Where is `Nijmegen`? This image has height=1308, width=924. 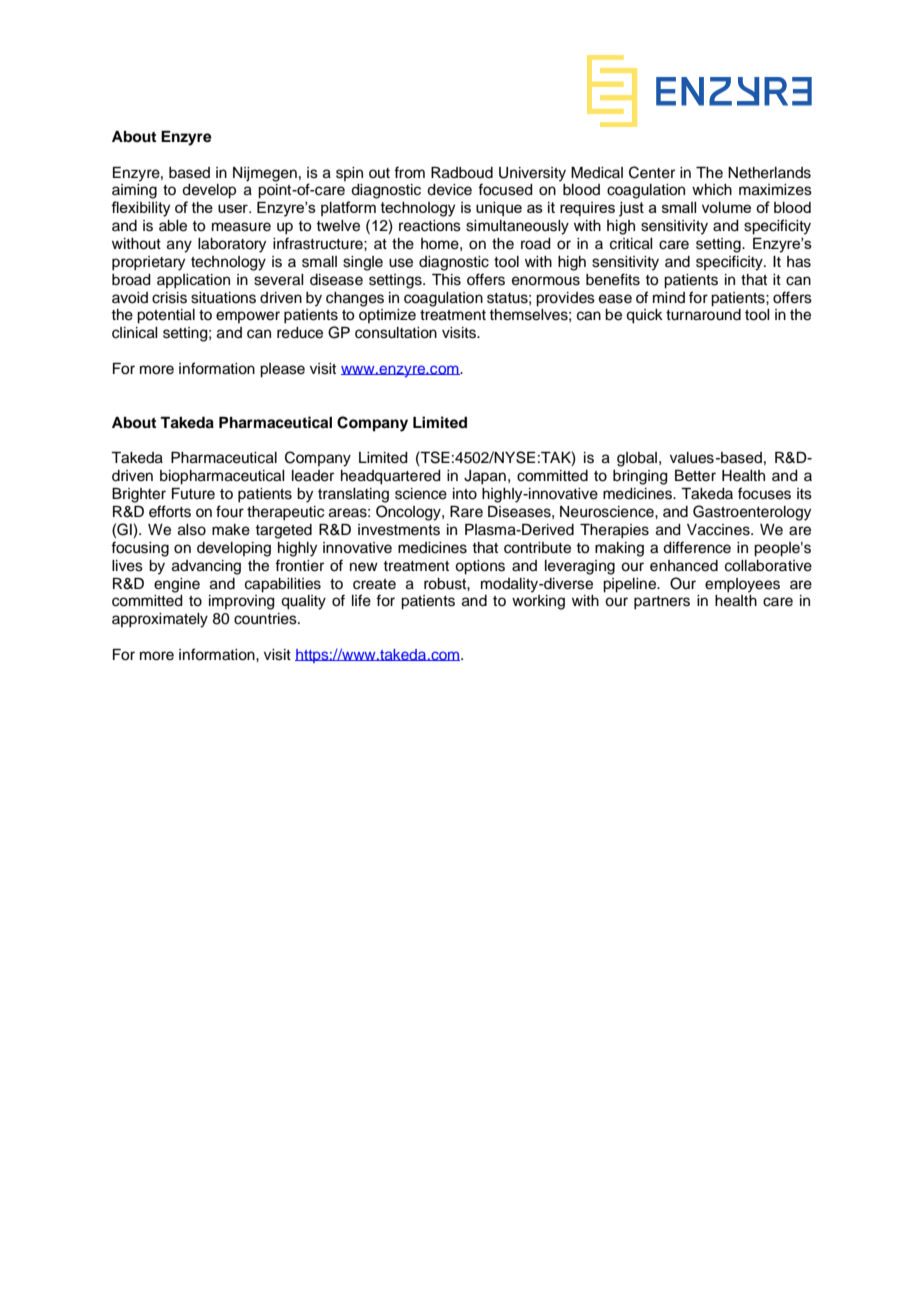
Nijmegen is located at coordinates (265, 174).
